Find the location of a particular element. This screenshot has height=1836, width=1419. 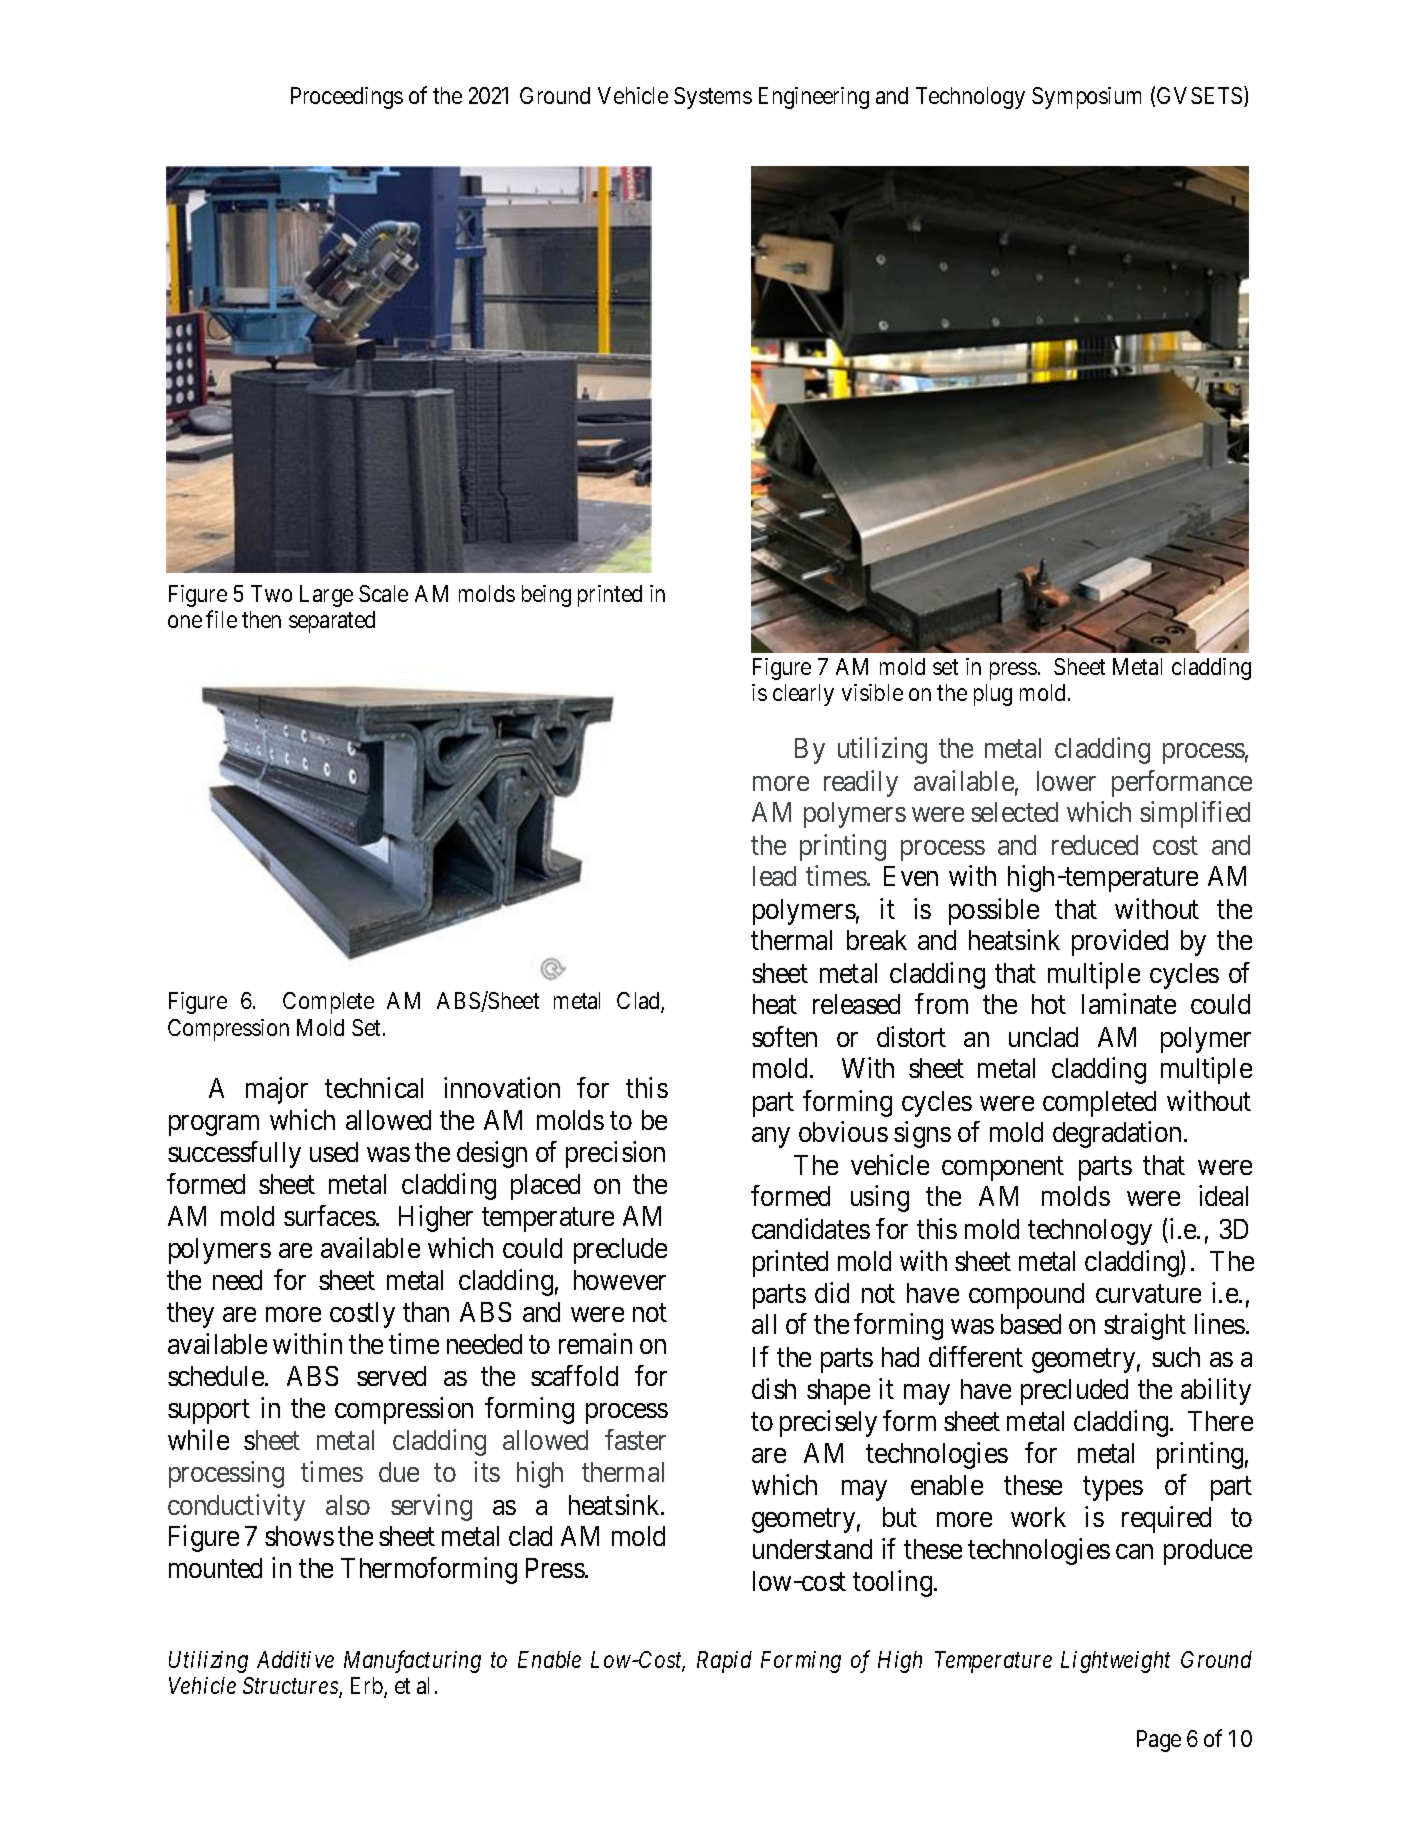

Rapid is located at coordinates (724, 1662).
